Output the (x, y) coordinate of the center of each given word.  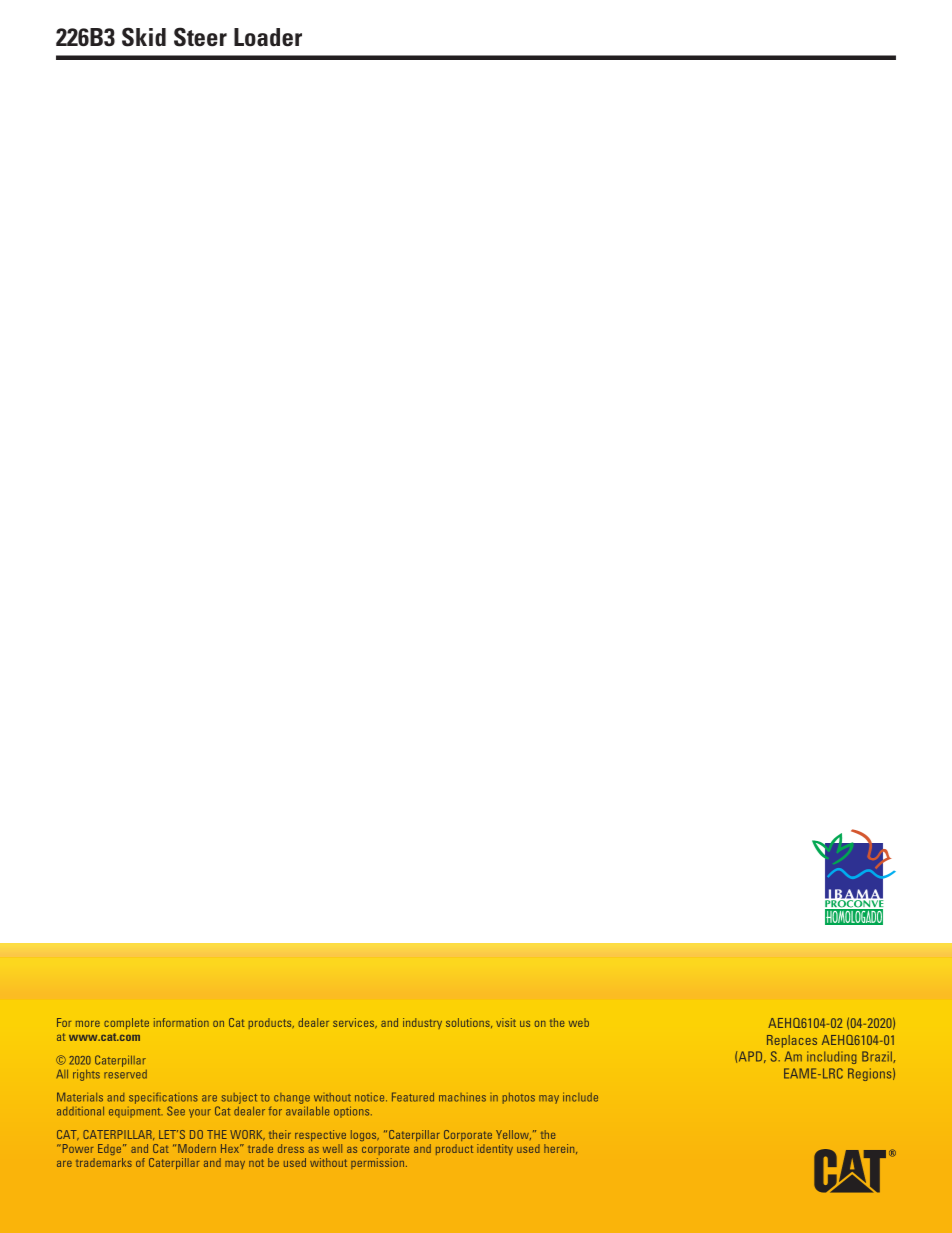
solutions (469, 1023)
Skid (144, 37)
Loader (268, 37)
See (176, 1111)
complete (126, 1023)
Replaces (792, 1041)
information (181, 1022)
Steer (200, 37)
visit (506, 1022)
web (579, 1022)
